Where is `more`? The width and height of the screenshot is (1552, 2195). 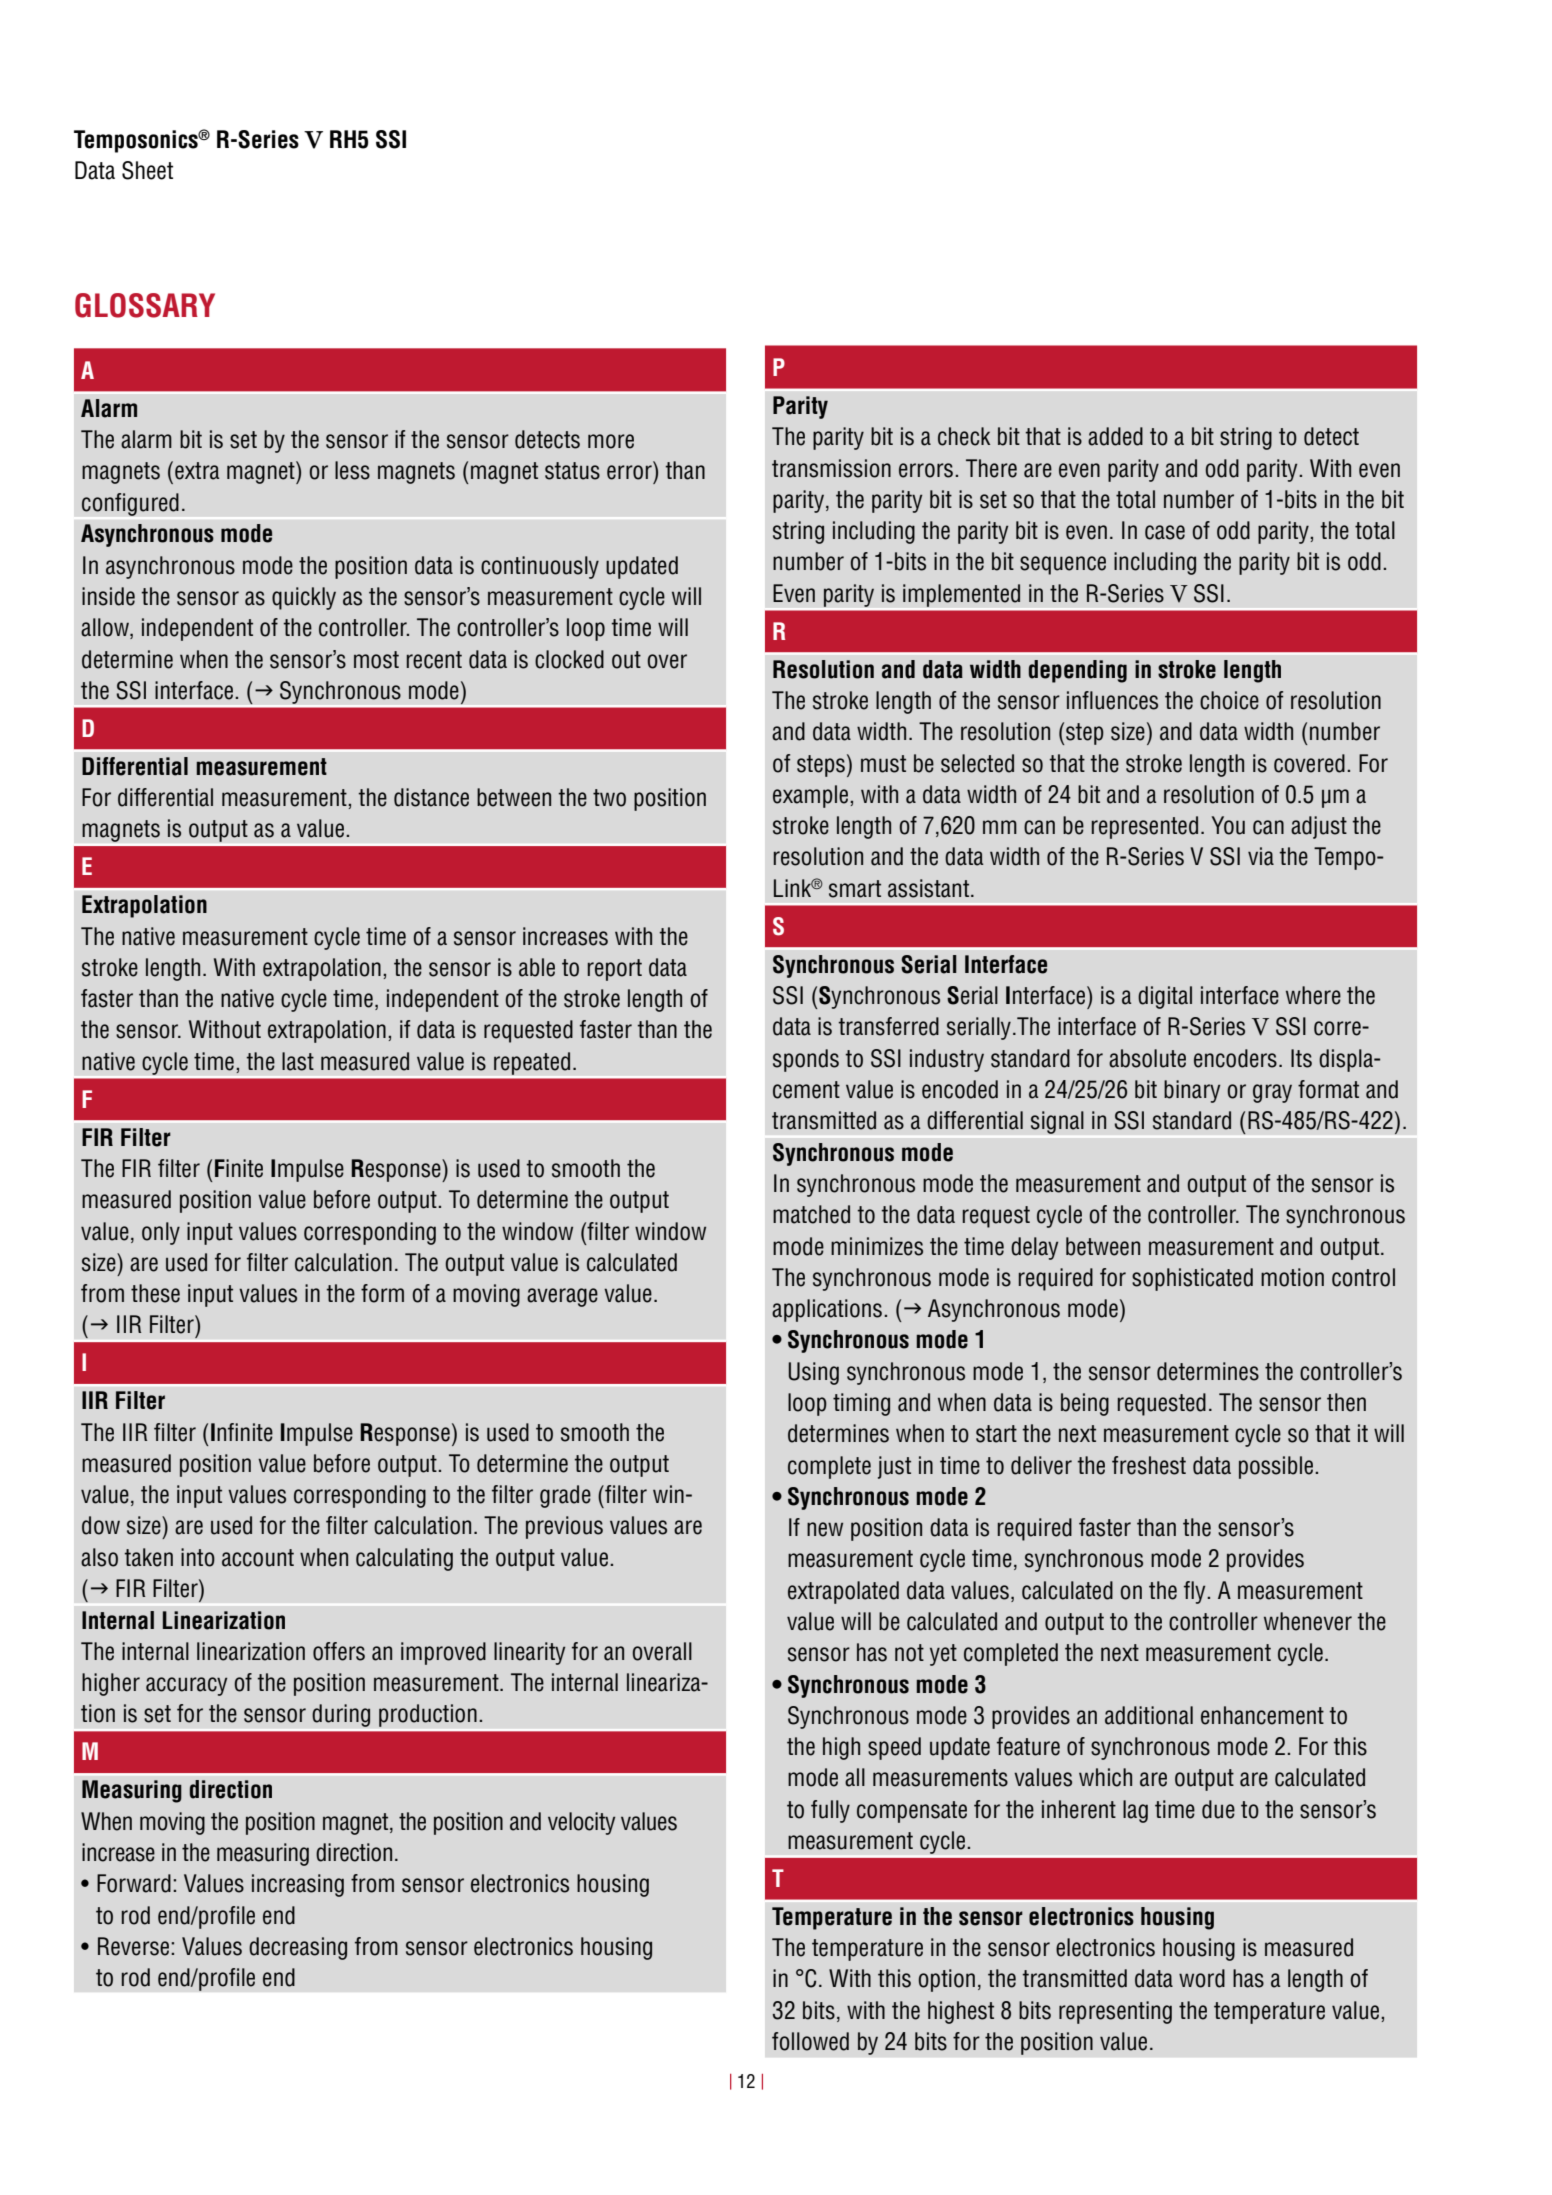 more is located at coordinates (611, 441).
